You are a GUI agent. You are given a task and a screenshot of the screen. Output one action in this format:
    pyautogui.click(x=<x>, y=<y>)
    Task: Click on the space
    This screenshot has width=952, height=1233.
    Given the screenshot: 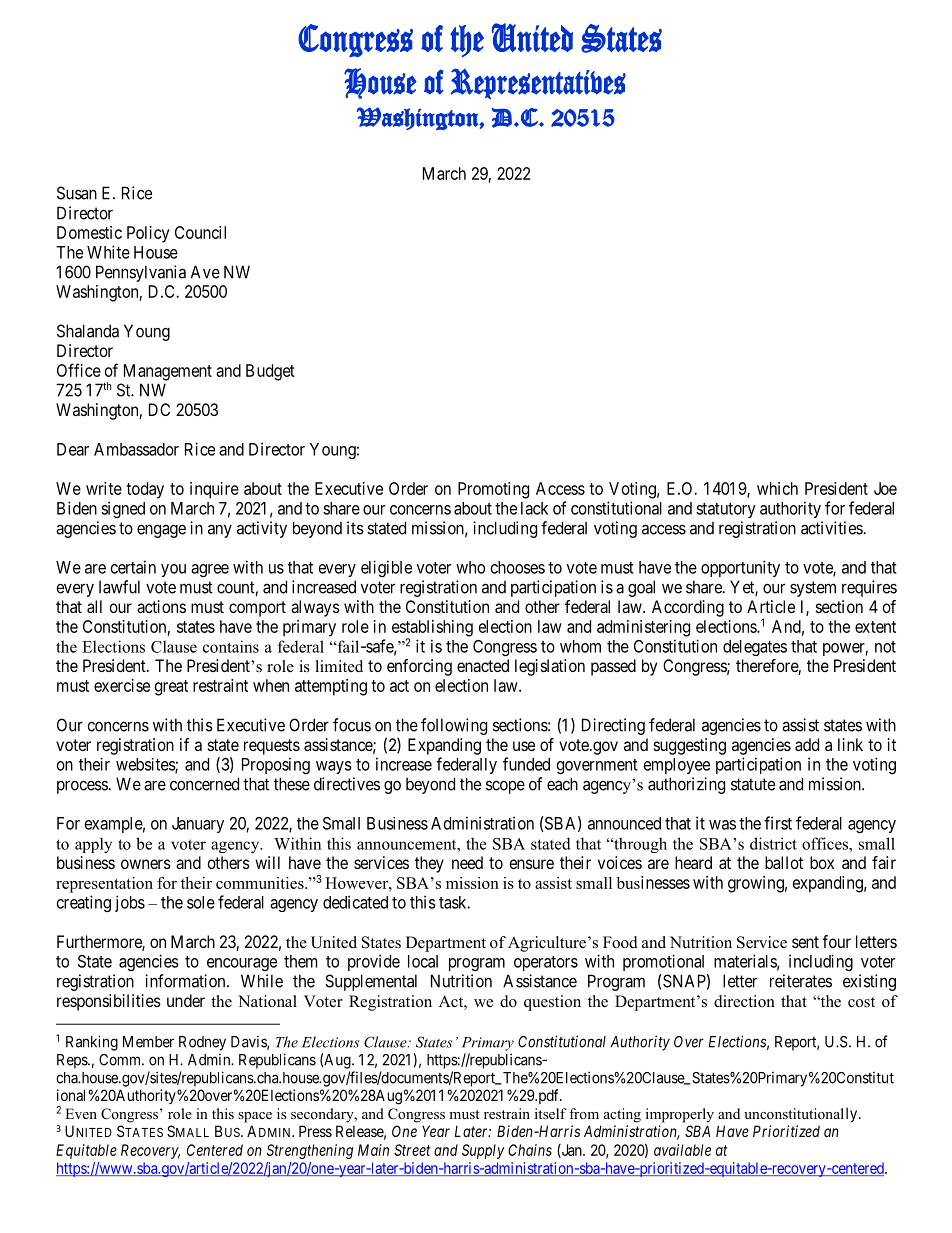 What is the action you would take?
    pyautogui.click(x=255, y=1117)
